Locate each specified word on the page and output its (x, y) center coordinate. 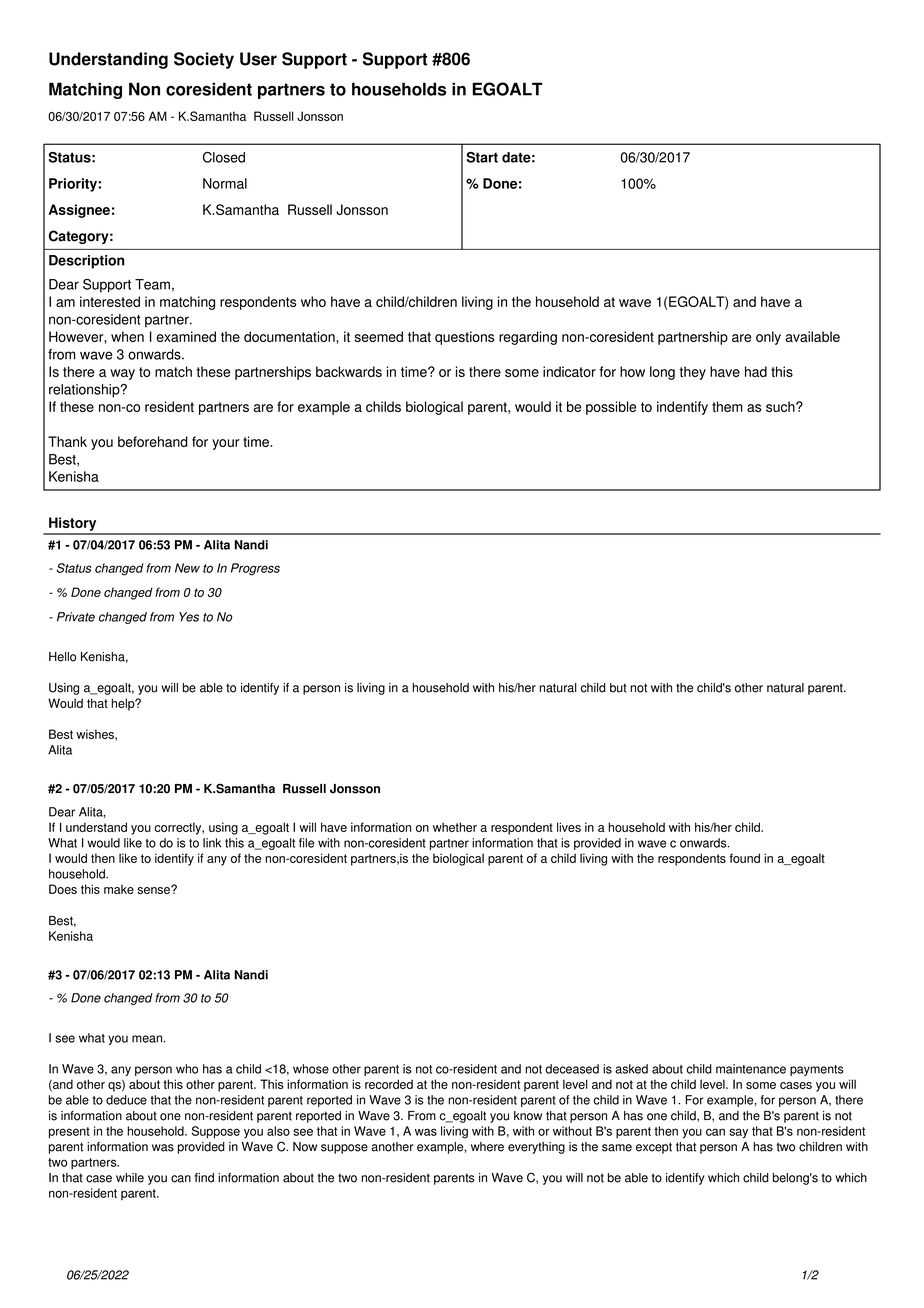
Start (482, 157)
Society (204, 60)
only (768, 338)
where (487, 1147)
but (618, 688)
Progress (255, 569)
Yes (189, 617)
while (130, 1178)
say (738, 1133)
